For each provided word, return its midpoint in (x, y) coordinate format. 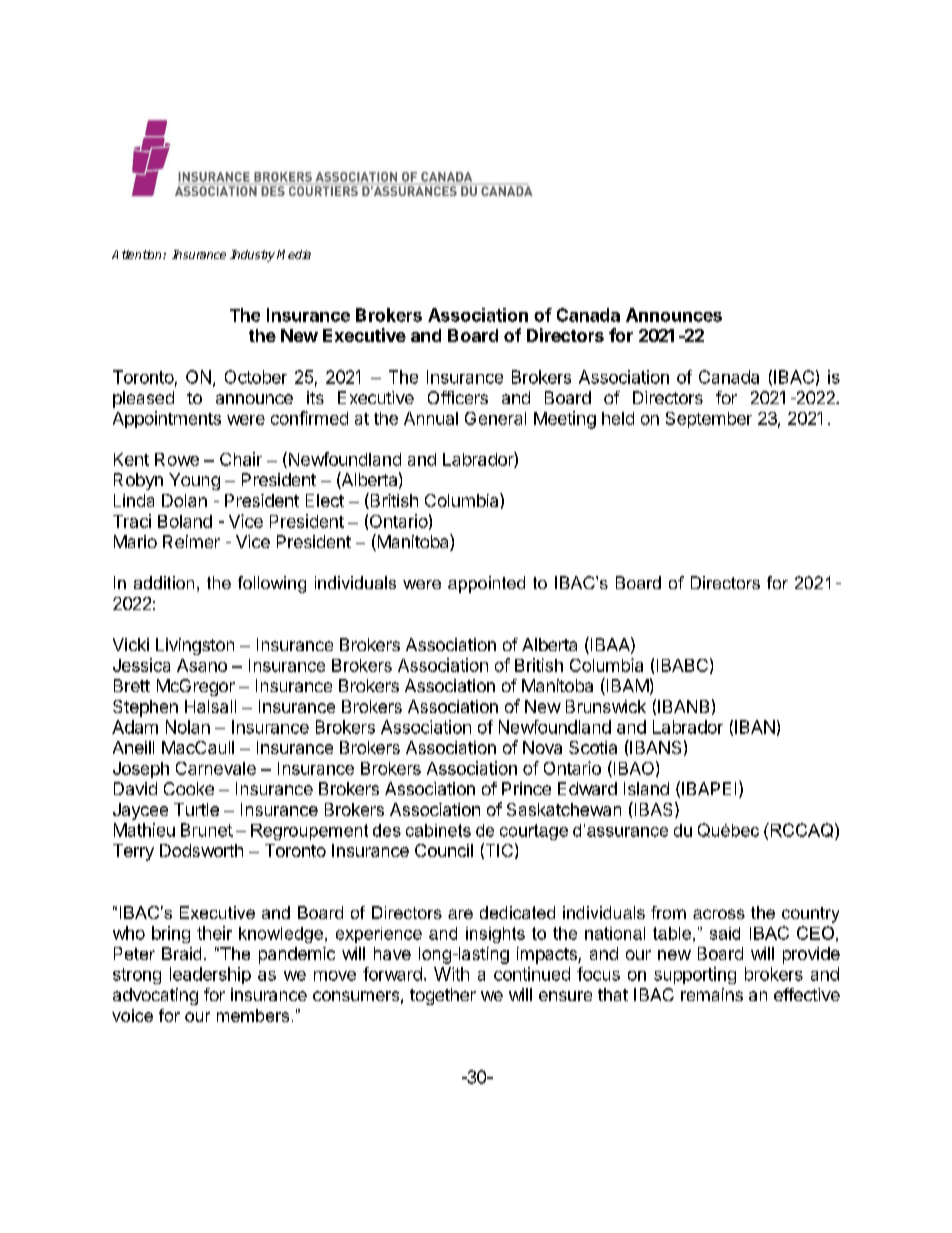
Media (294, 254)
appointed (486, 584)
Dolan (184, 500)
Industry (252, 256)
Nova (542, 747)
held (618, 418)
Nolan (188, 727)
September (709, 420)
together (443, 996)
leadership (210, 975)
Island (646, 788)
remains (712, 994)
